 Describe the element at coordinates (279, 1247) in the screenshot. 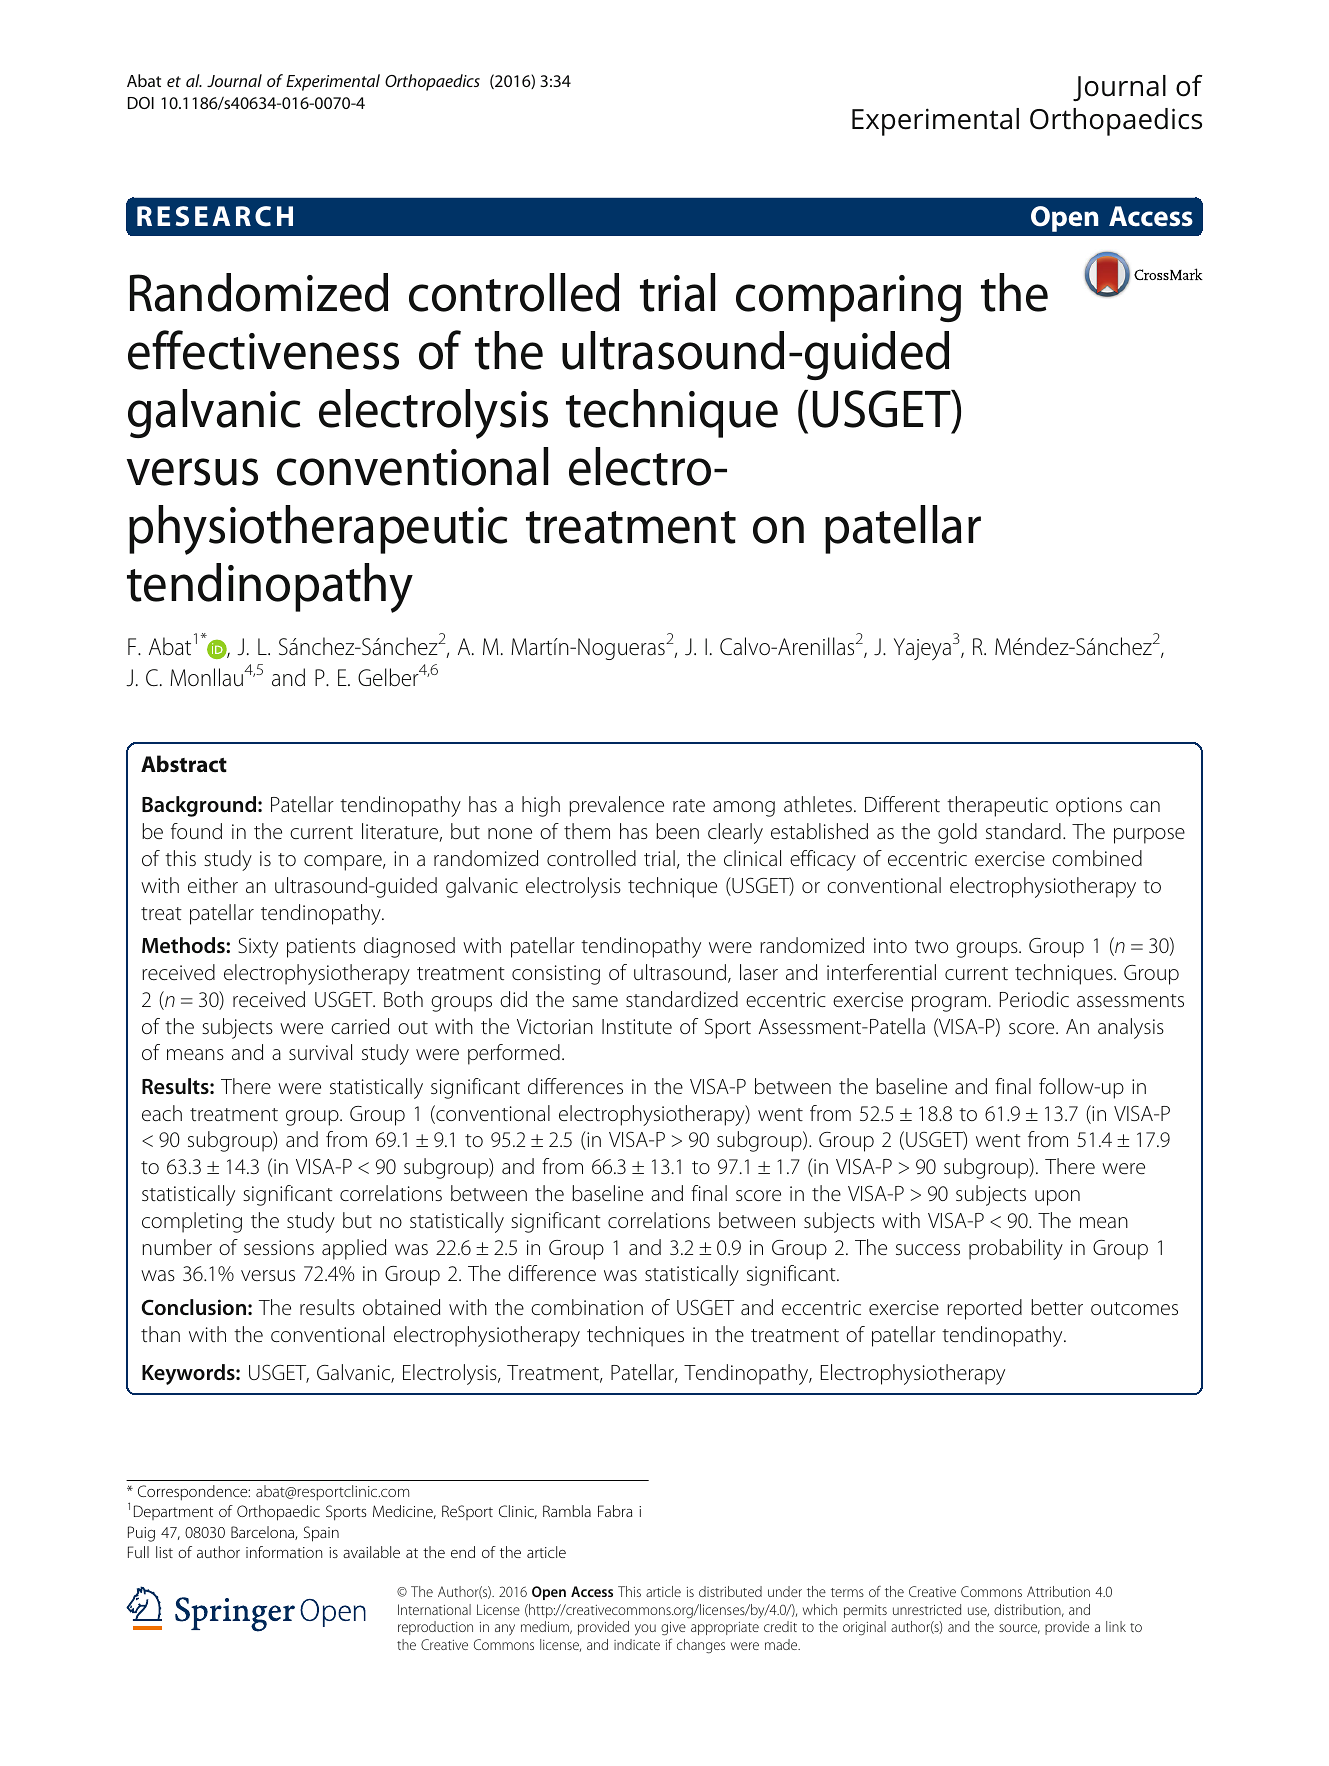

I see `sessions` at that location.
